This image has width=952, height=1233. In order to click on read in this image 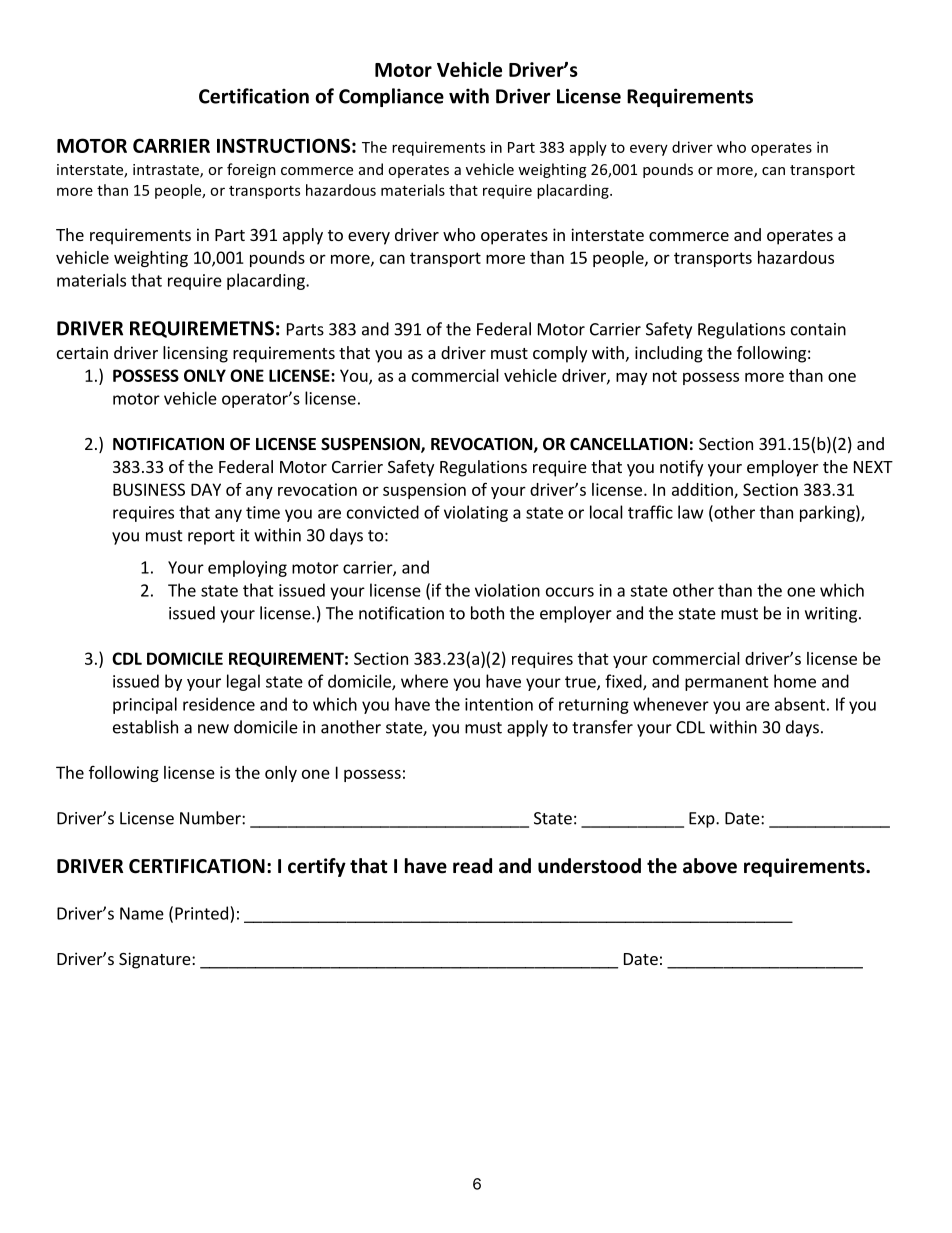, I will do `click(472, 866)`.
